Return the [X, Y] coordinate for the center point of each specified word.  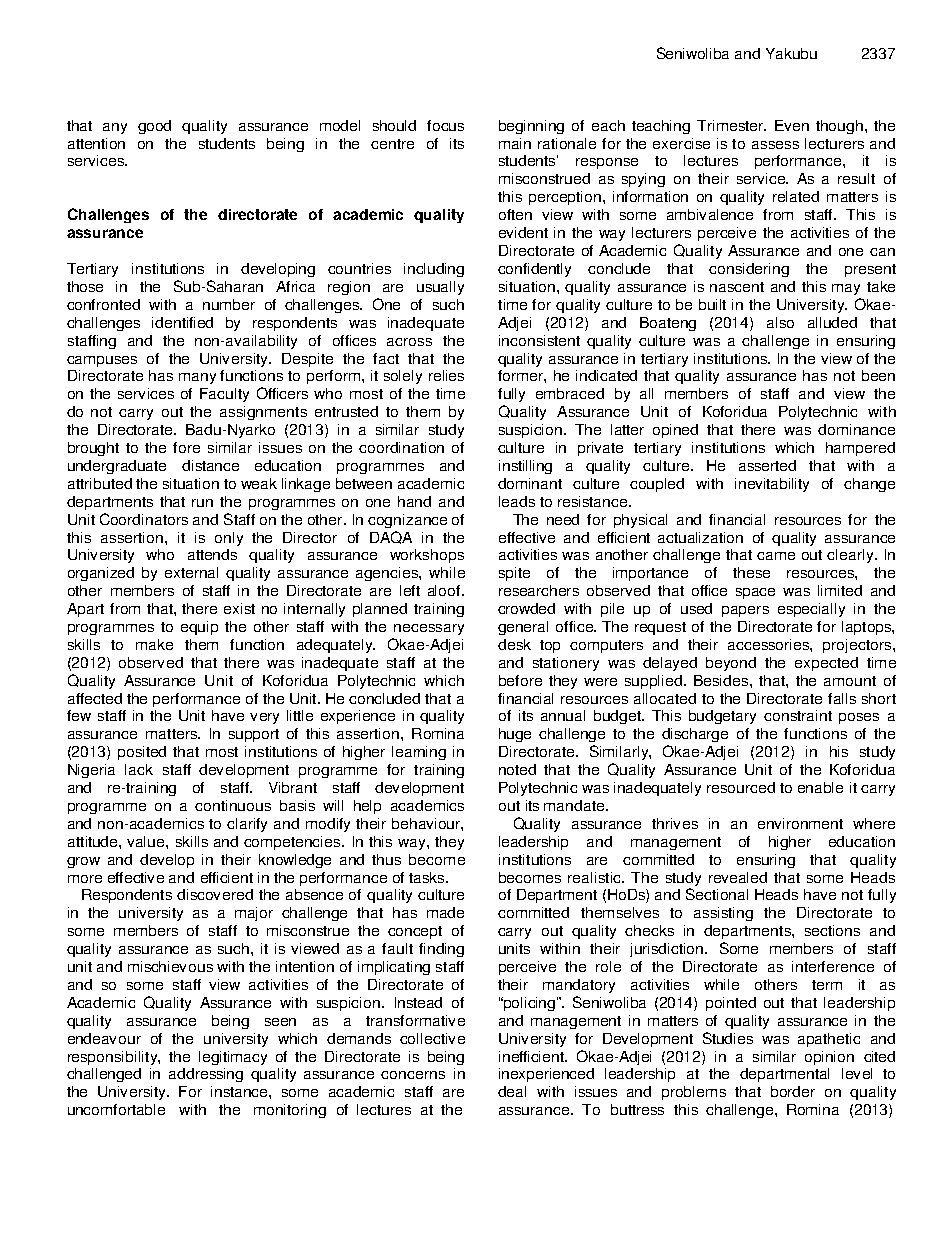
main [515, 143]
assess [775, 145]
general [523, 628]
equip [199, 628]
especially [811, 610]
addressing [206, 1075]
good [154, 127]
